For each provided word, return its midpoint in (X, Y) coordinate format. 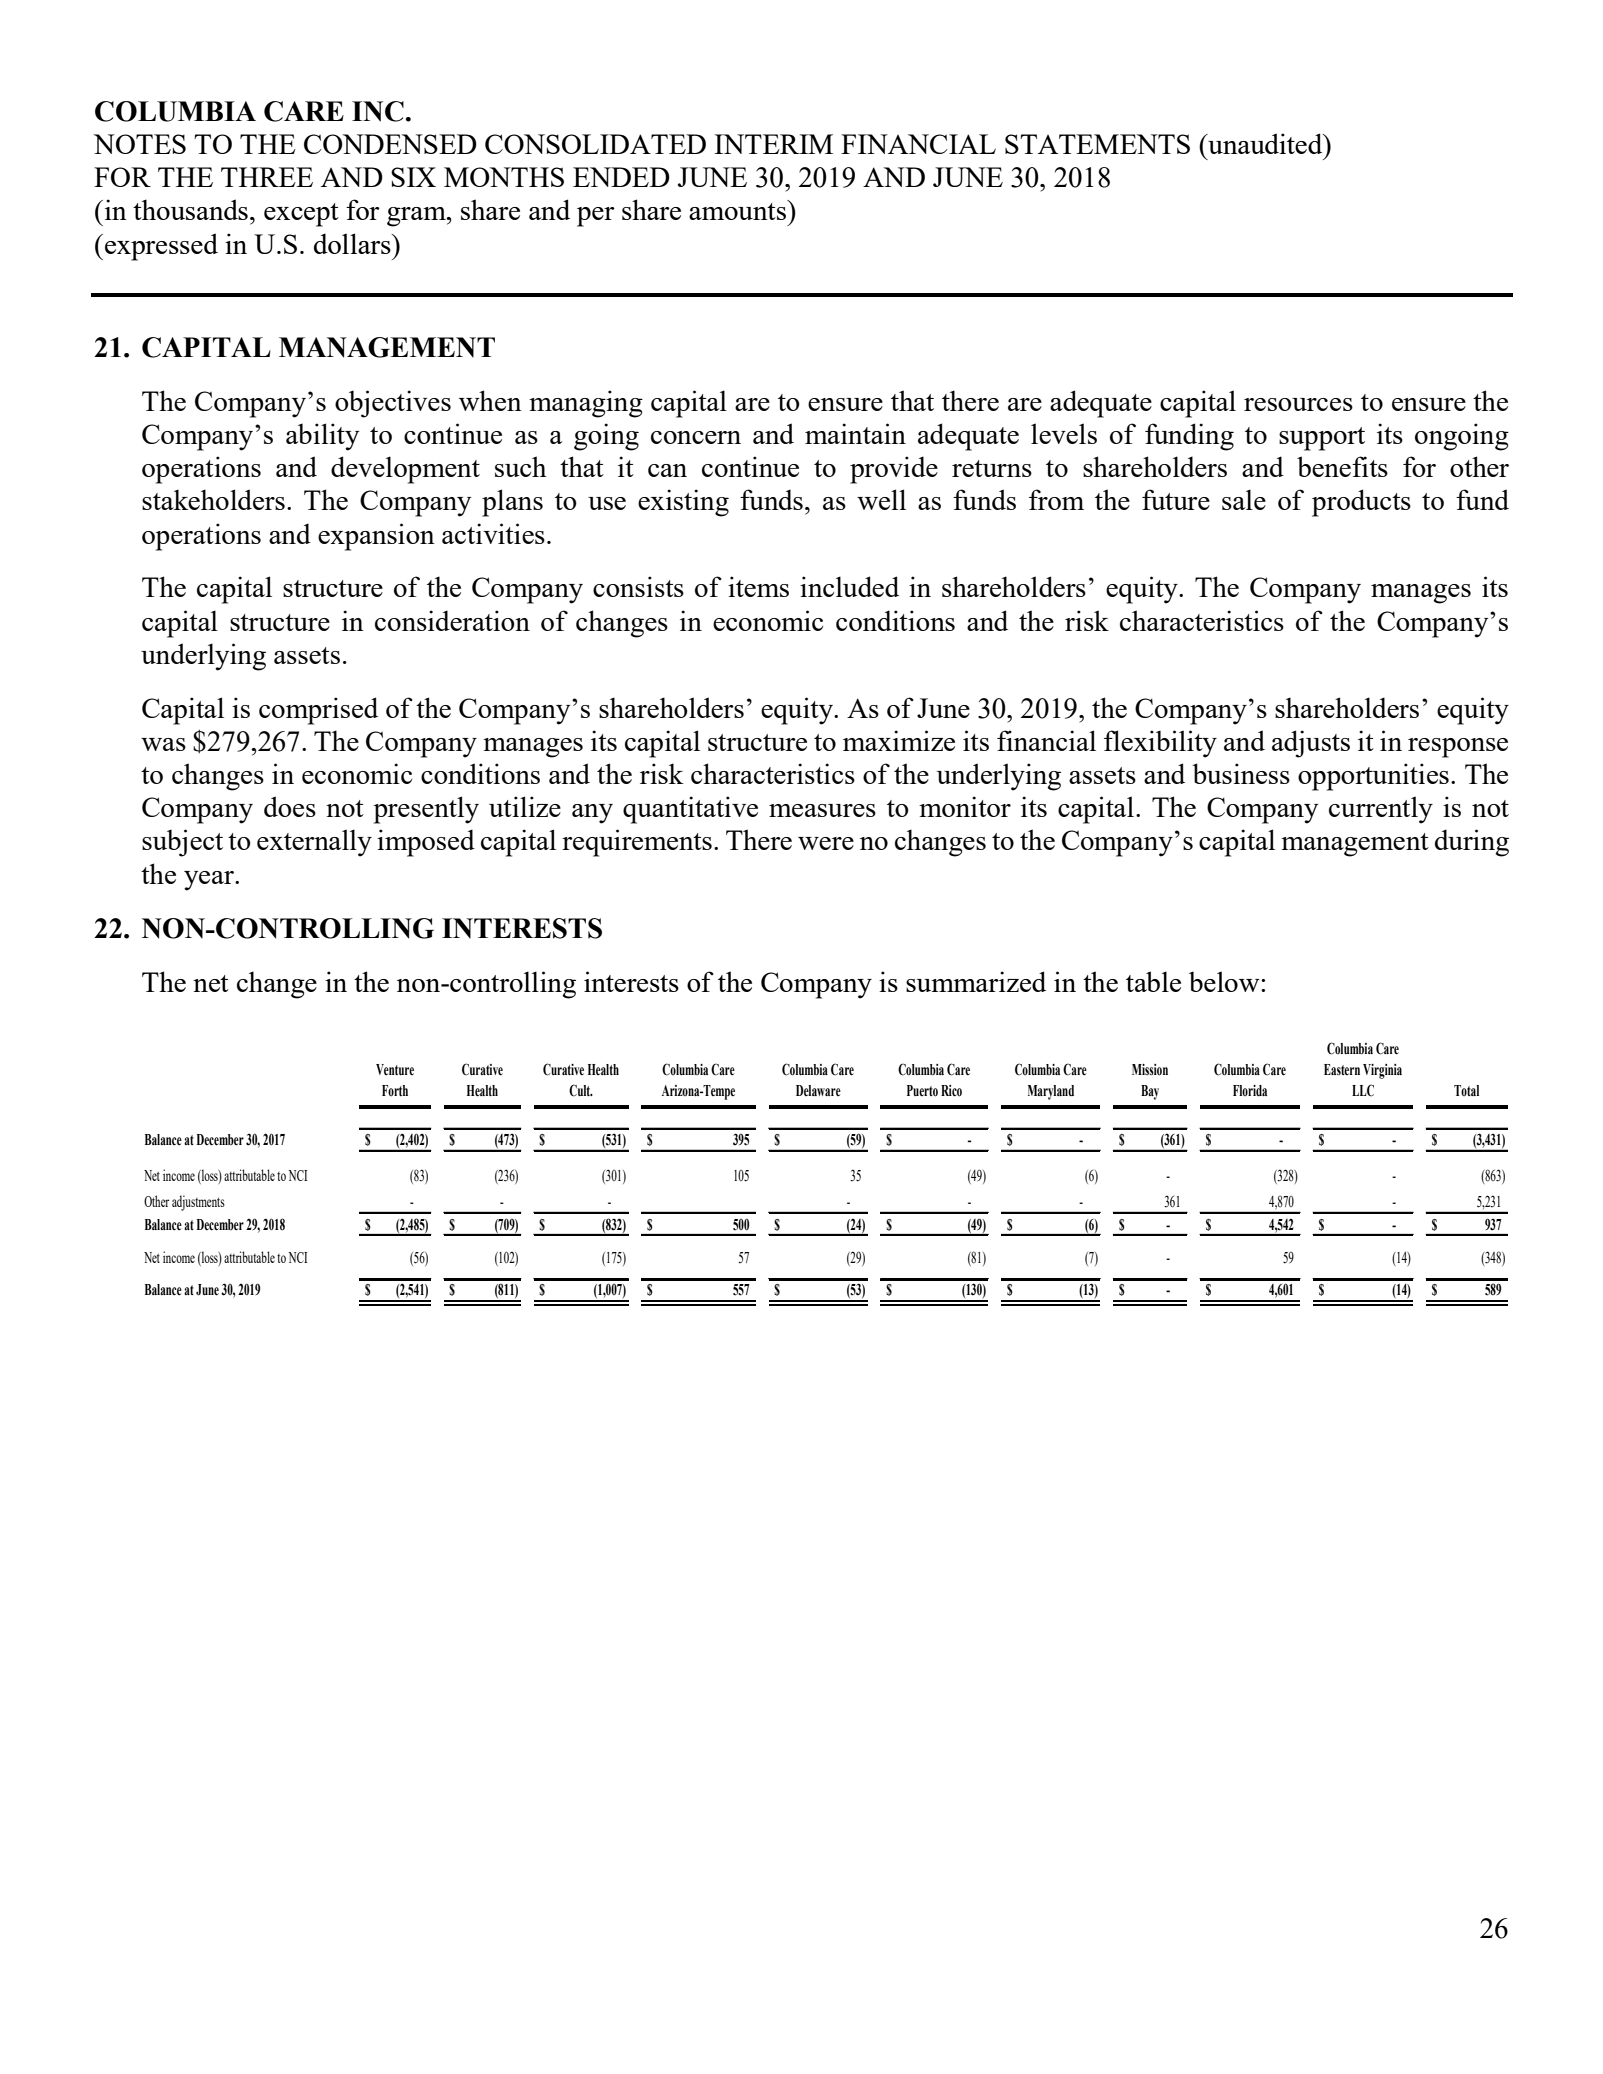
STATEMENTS (1097, 144)
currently (1381, 810)
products (1361, 503)
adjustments (198, 1203)
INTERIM (773, 144)
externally (314, 843)
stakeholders (213, 499)
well (881, 499)
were (826, 843)
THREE (267, 177)
